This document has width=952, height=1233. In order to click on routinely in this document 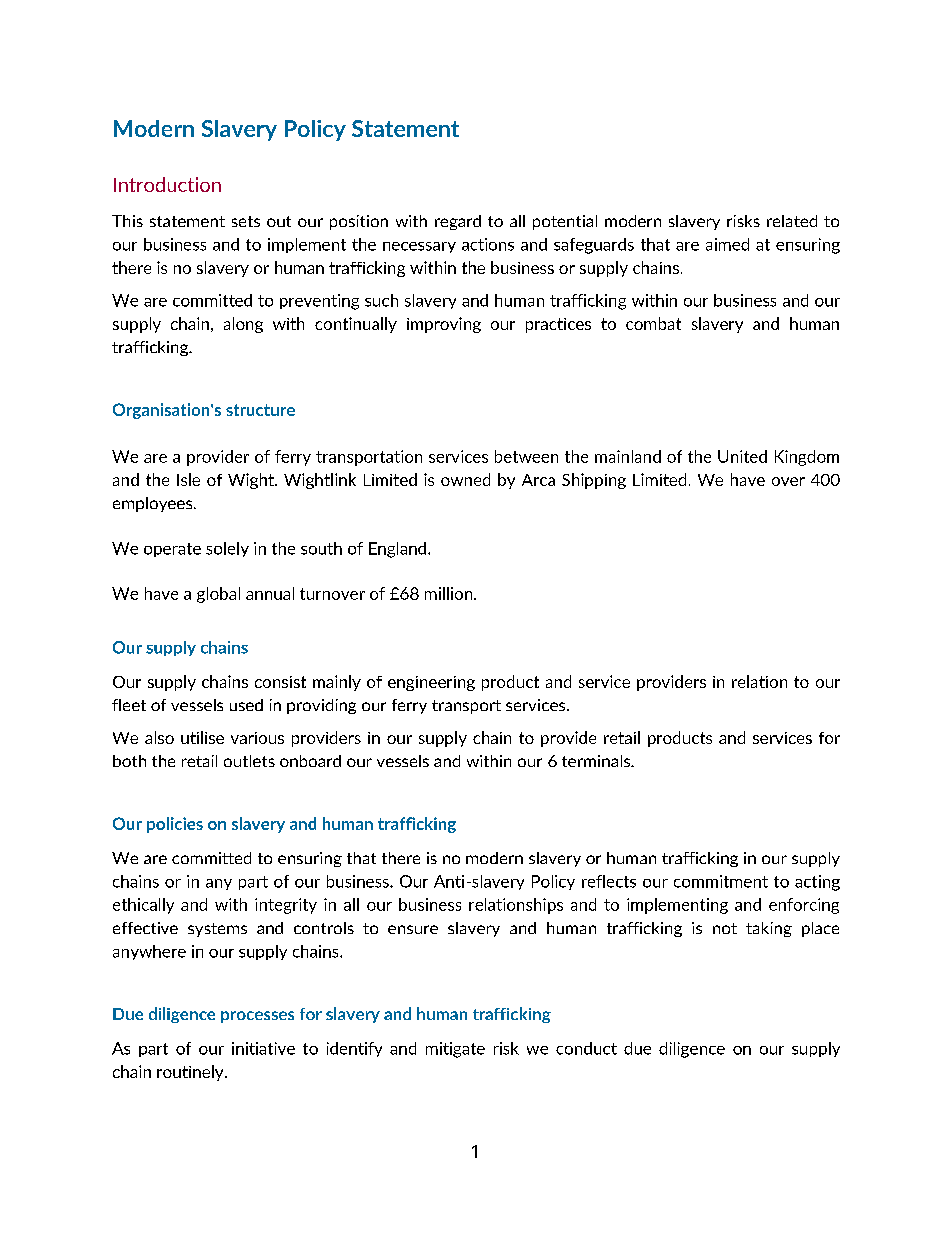, I will do `click(191, 1073)`.
